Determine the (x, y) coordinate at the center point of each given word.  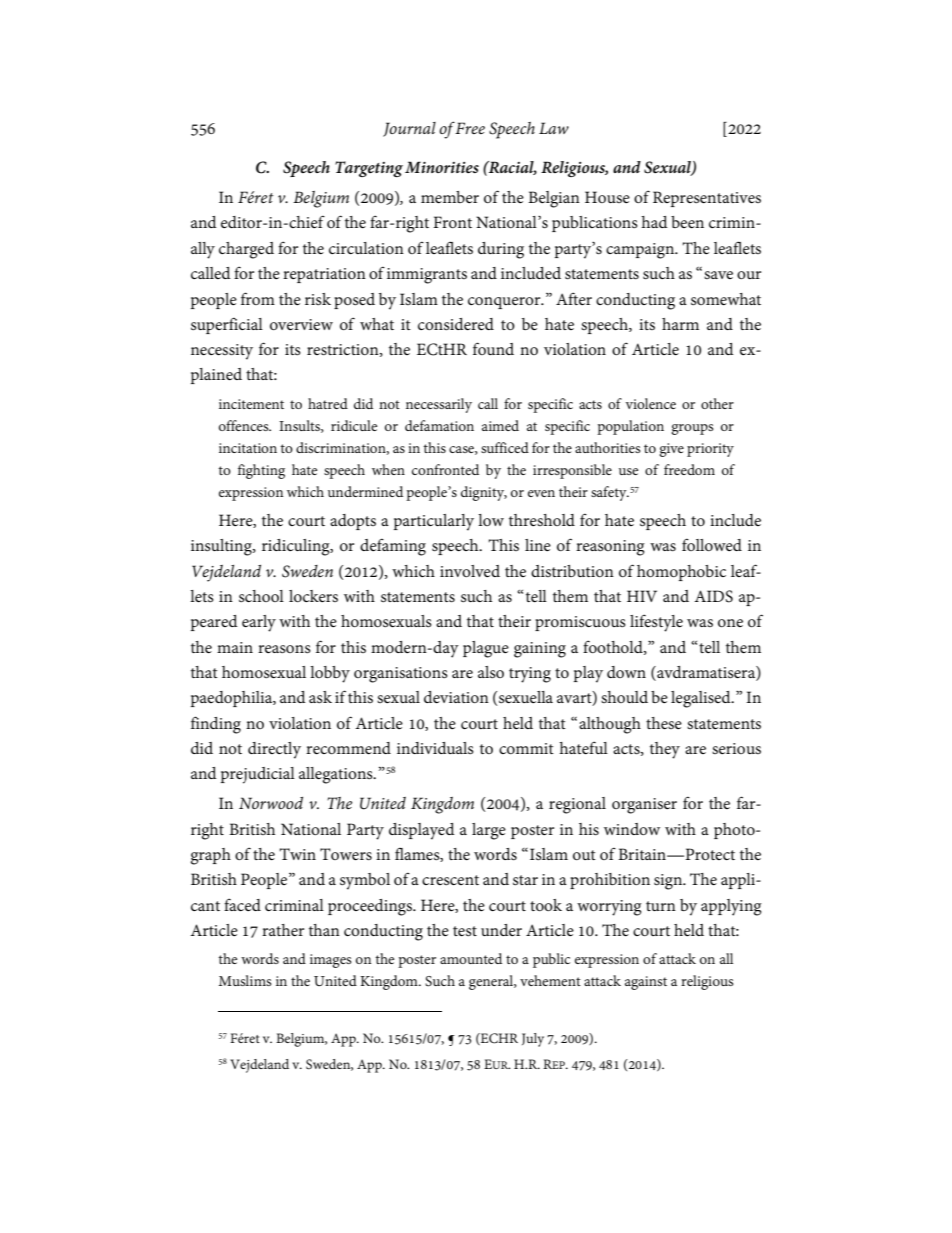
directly (274, 750)
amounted (471, 958)
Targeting (369, 169)
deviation (456, 697)
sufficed (505, 447)
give (672, 450)
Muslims (245, 980)
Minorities (442, 167)
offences (245, 425)
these (664, 723)
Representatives (707, 199)
